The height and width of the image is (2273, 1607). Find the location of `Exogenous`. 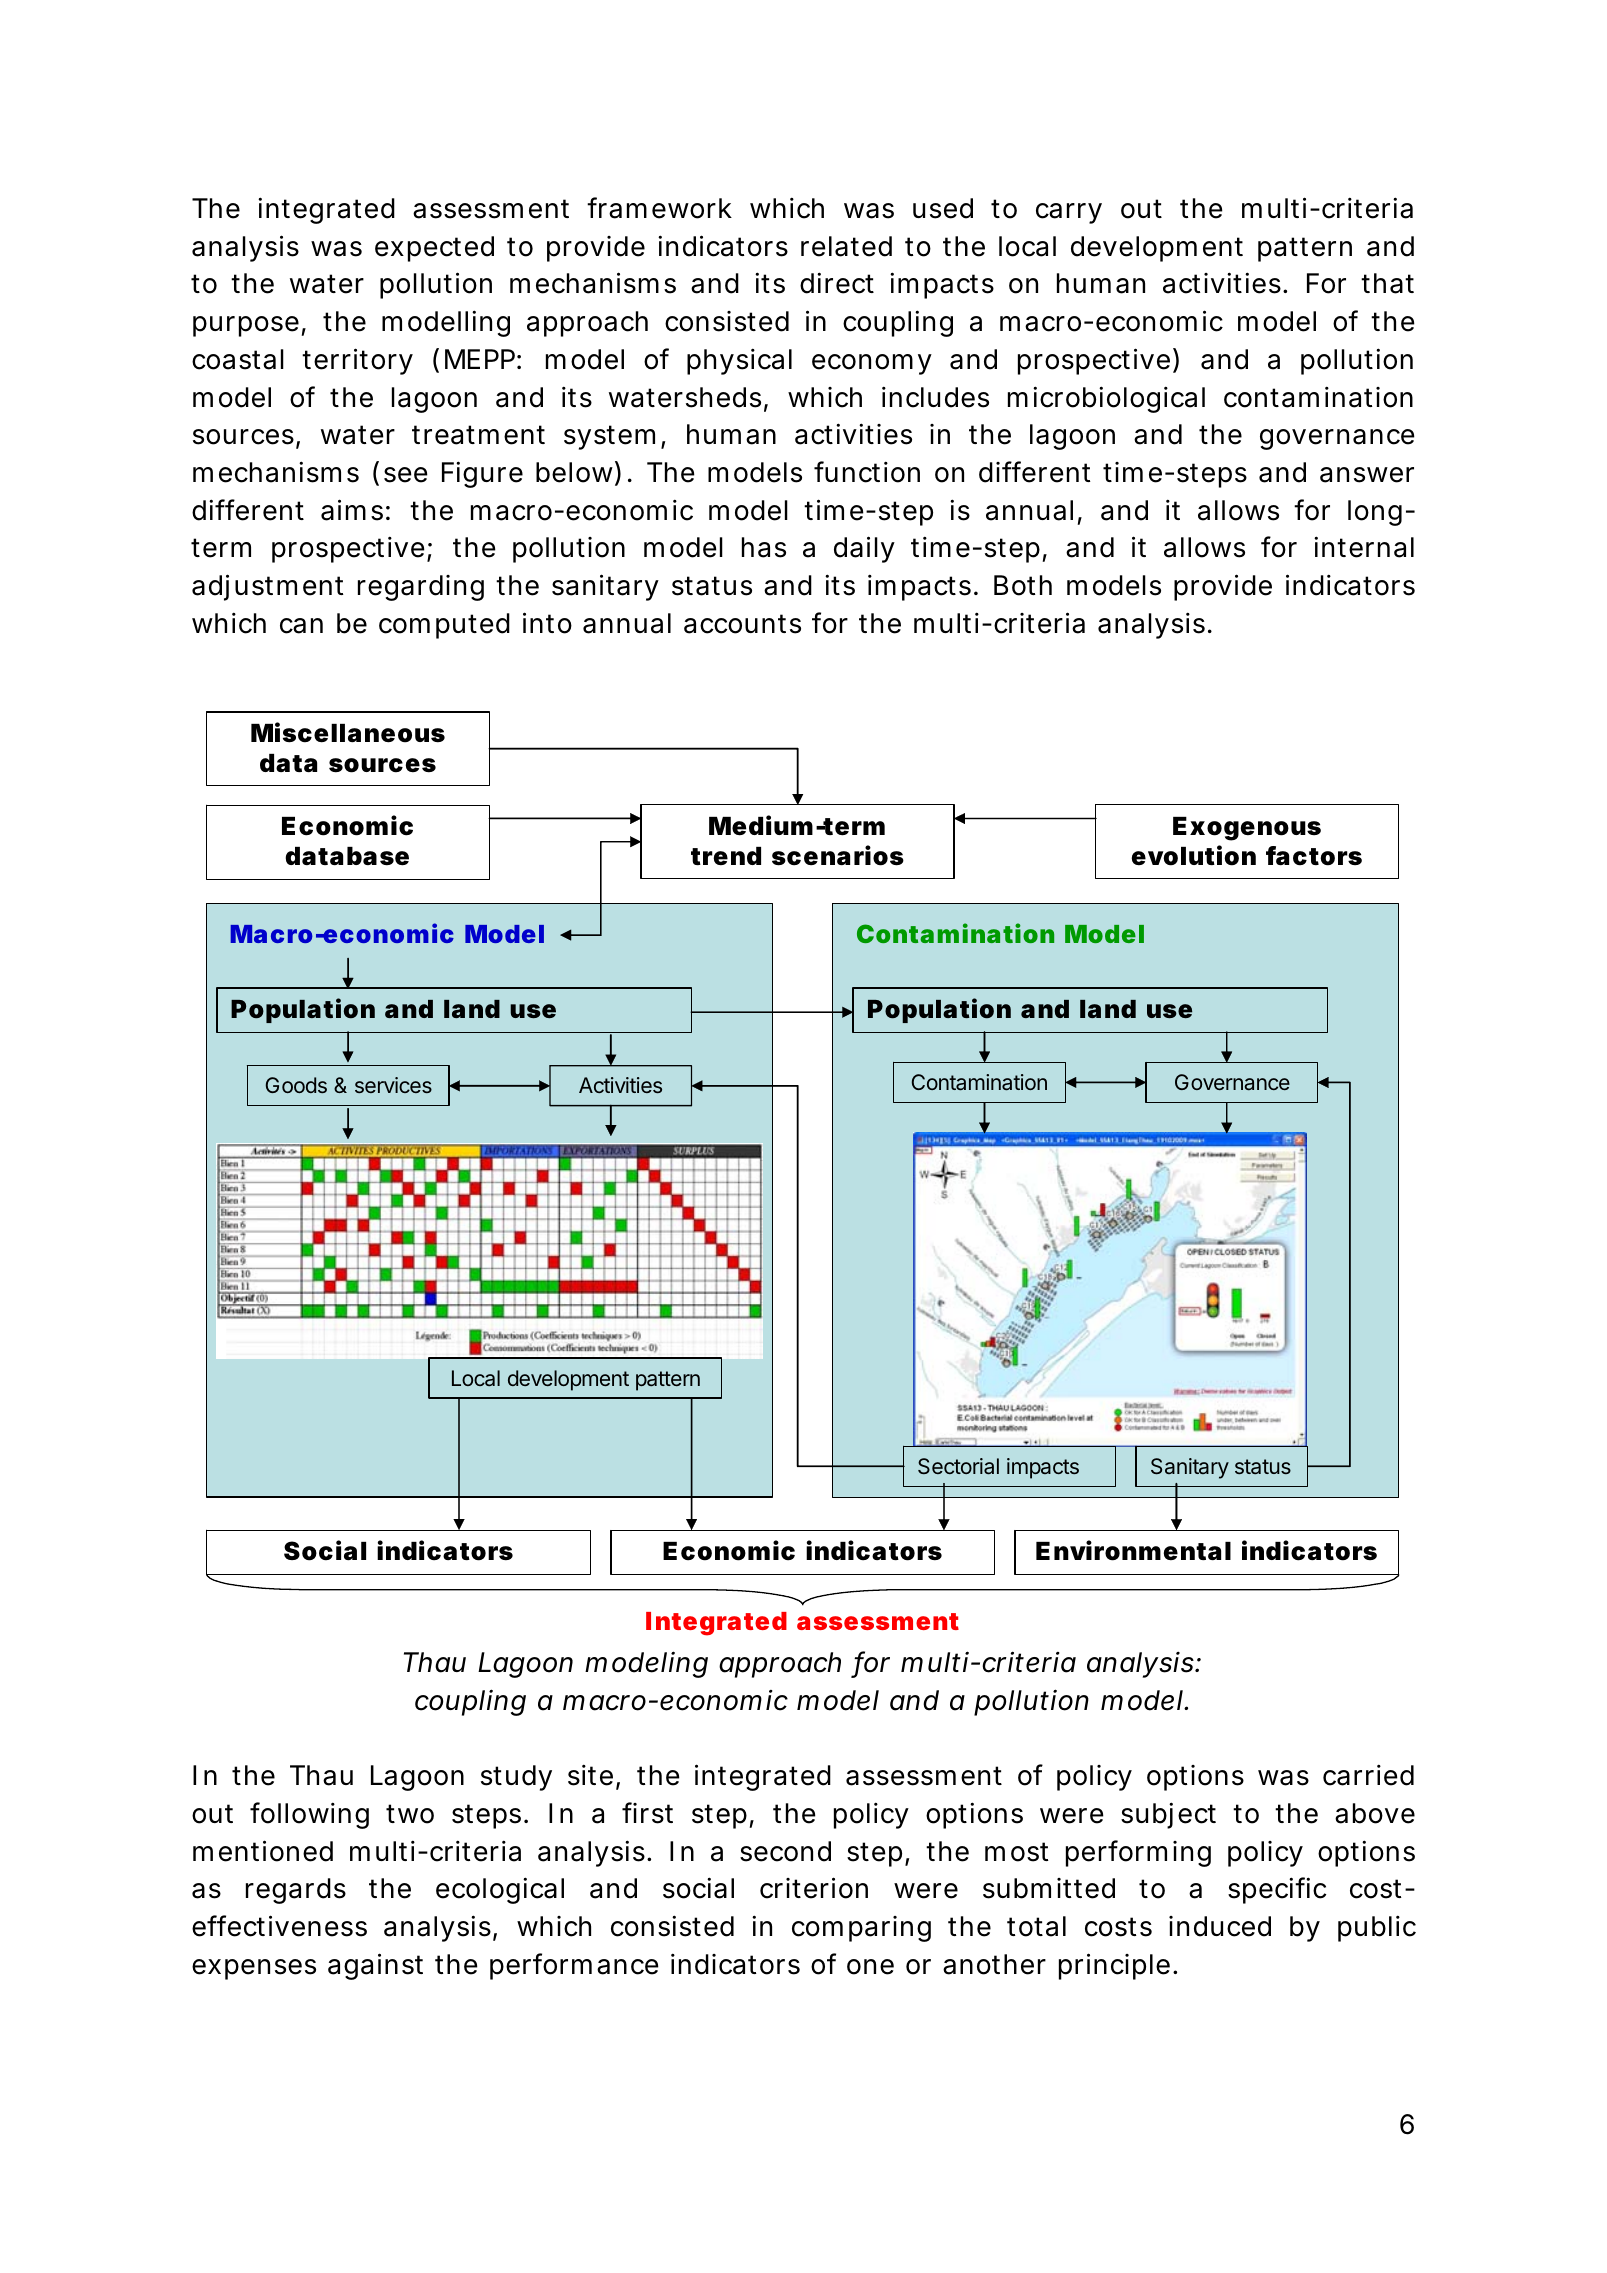

Exogenous is located at coordinates (1247, 829).
